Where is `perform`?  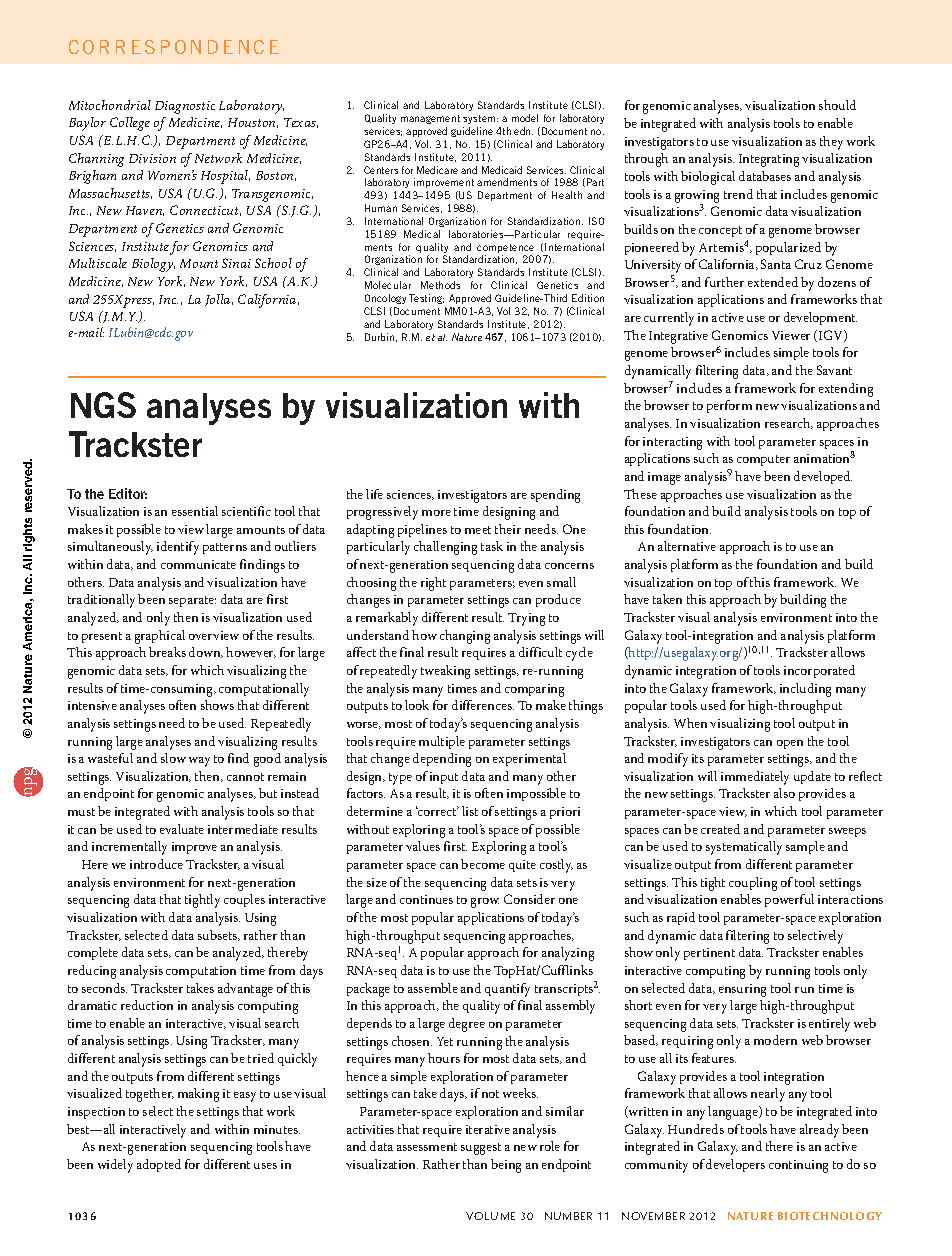 perform is located at coordinates (729, 406).
